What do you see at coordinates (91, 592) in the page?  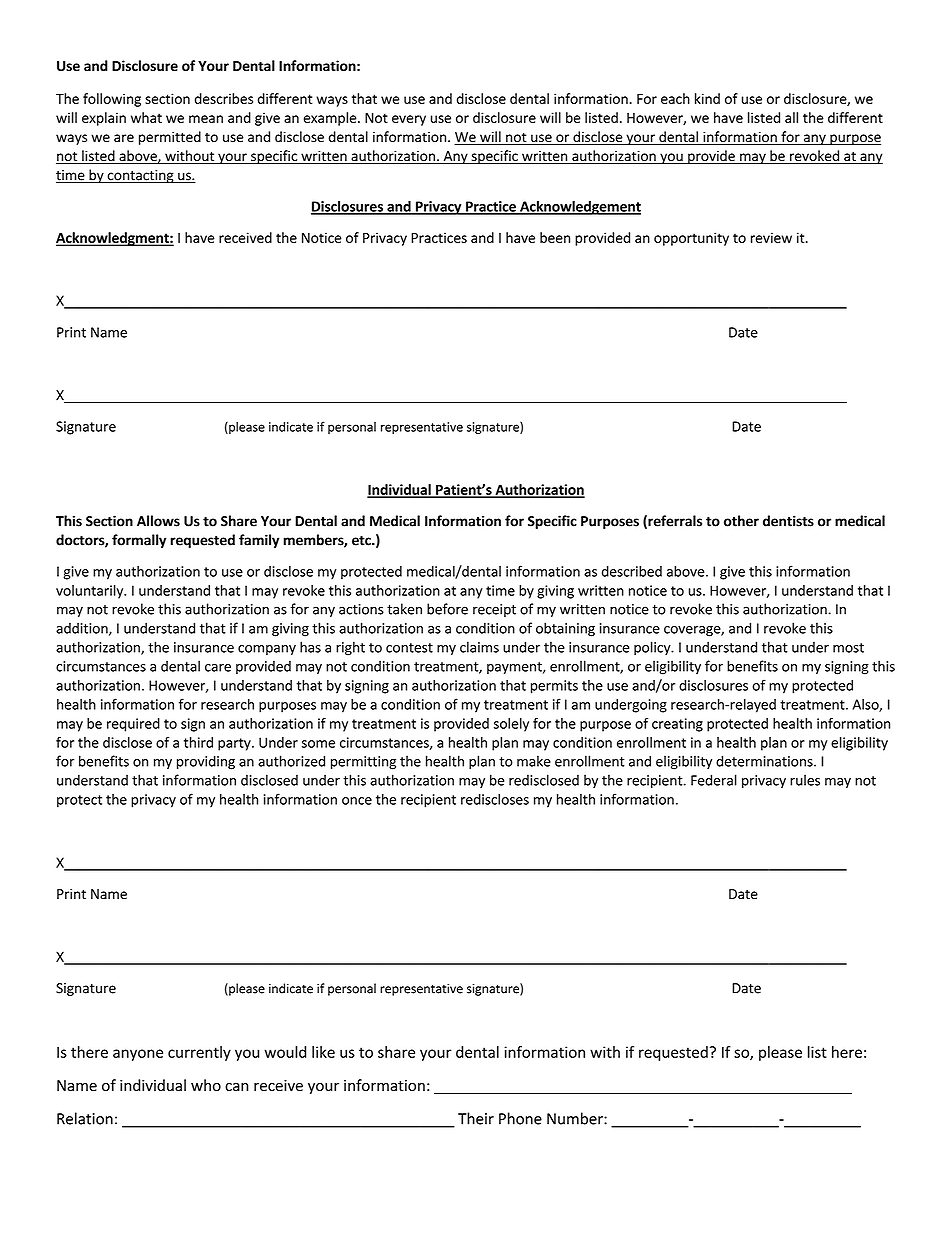 I see `voluntarily` at bounding box center [91, 592].
